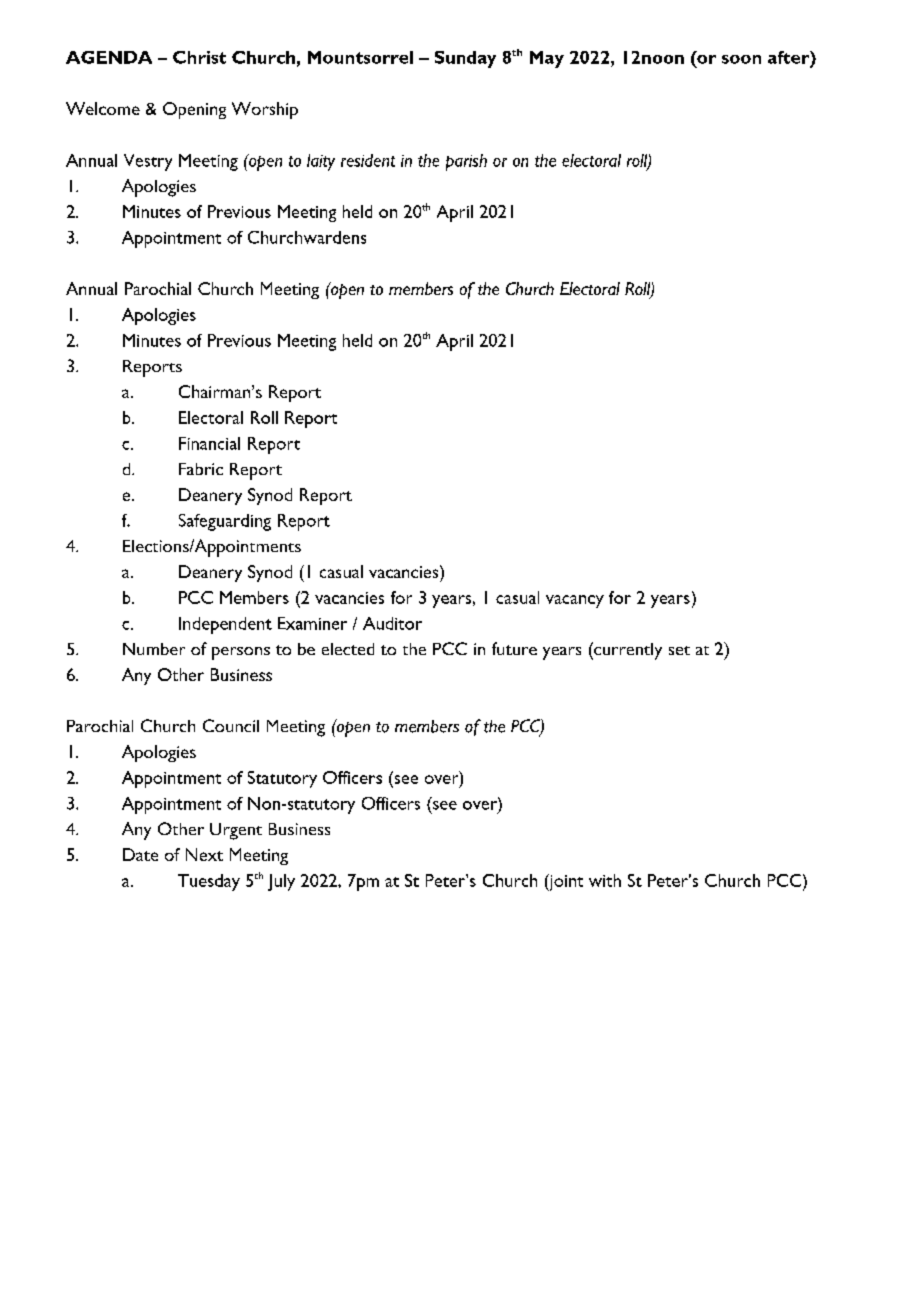 This document has height=1308, width=924. Describe the element at coordinates (209, 443) in the document. I see `Financial` at that location.
